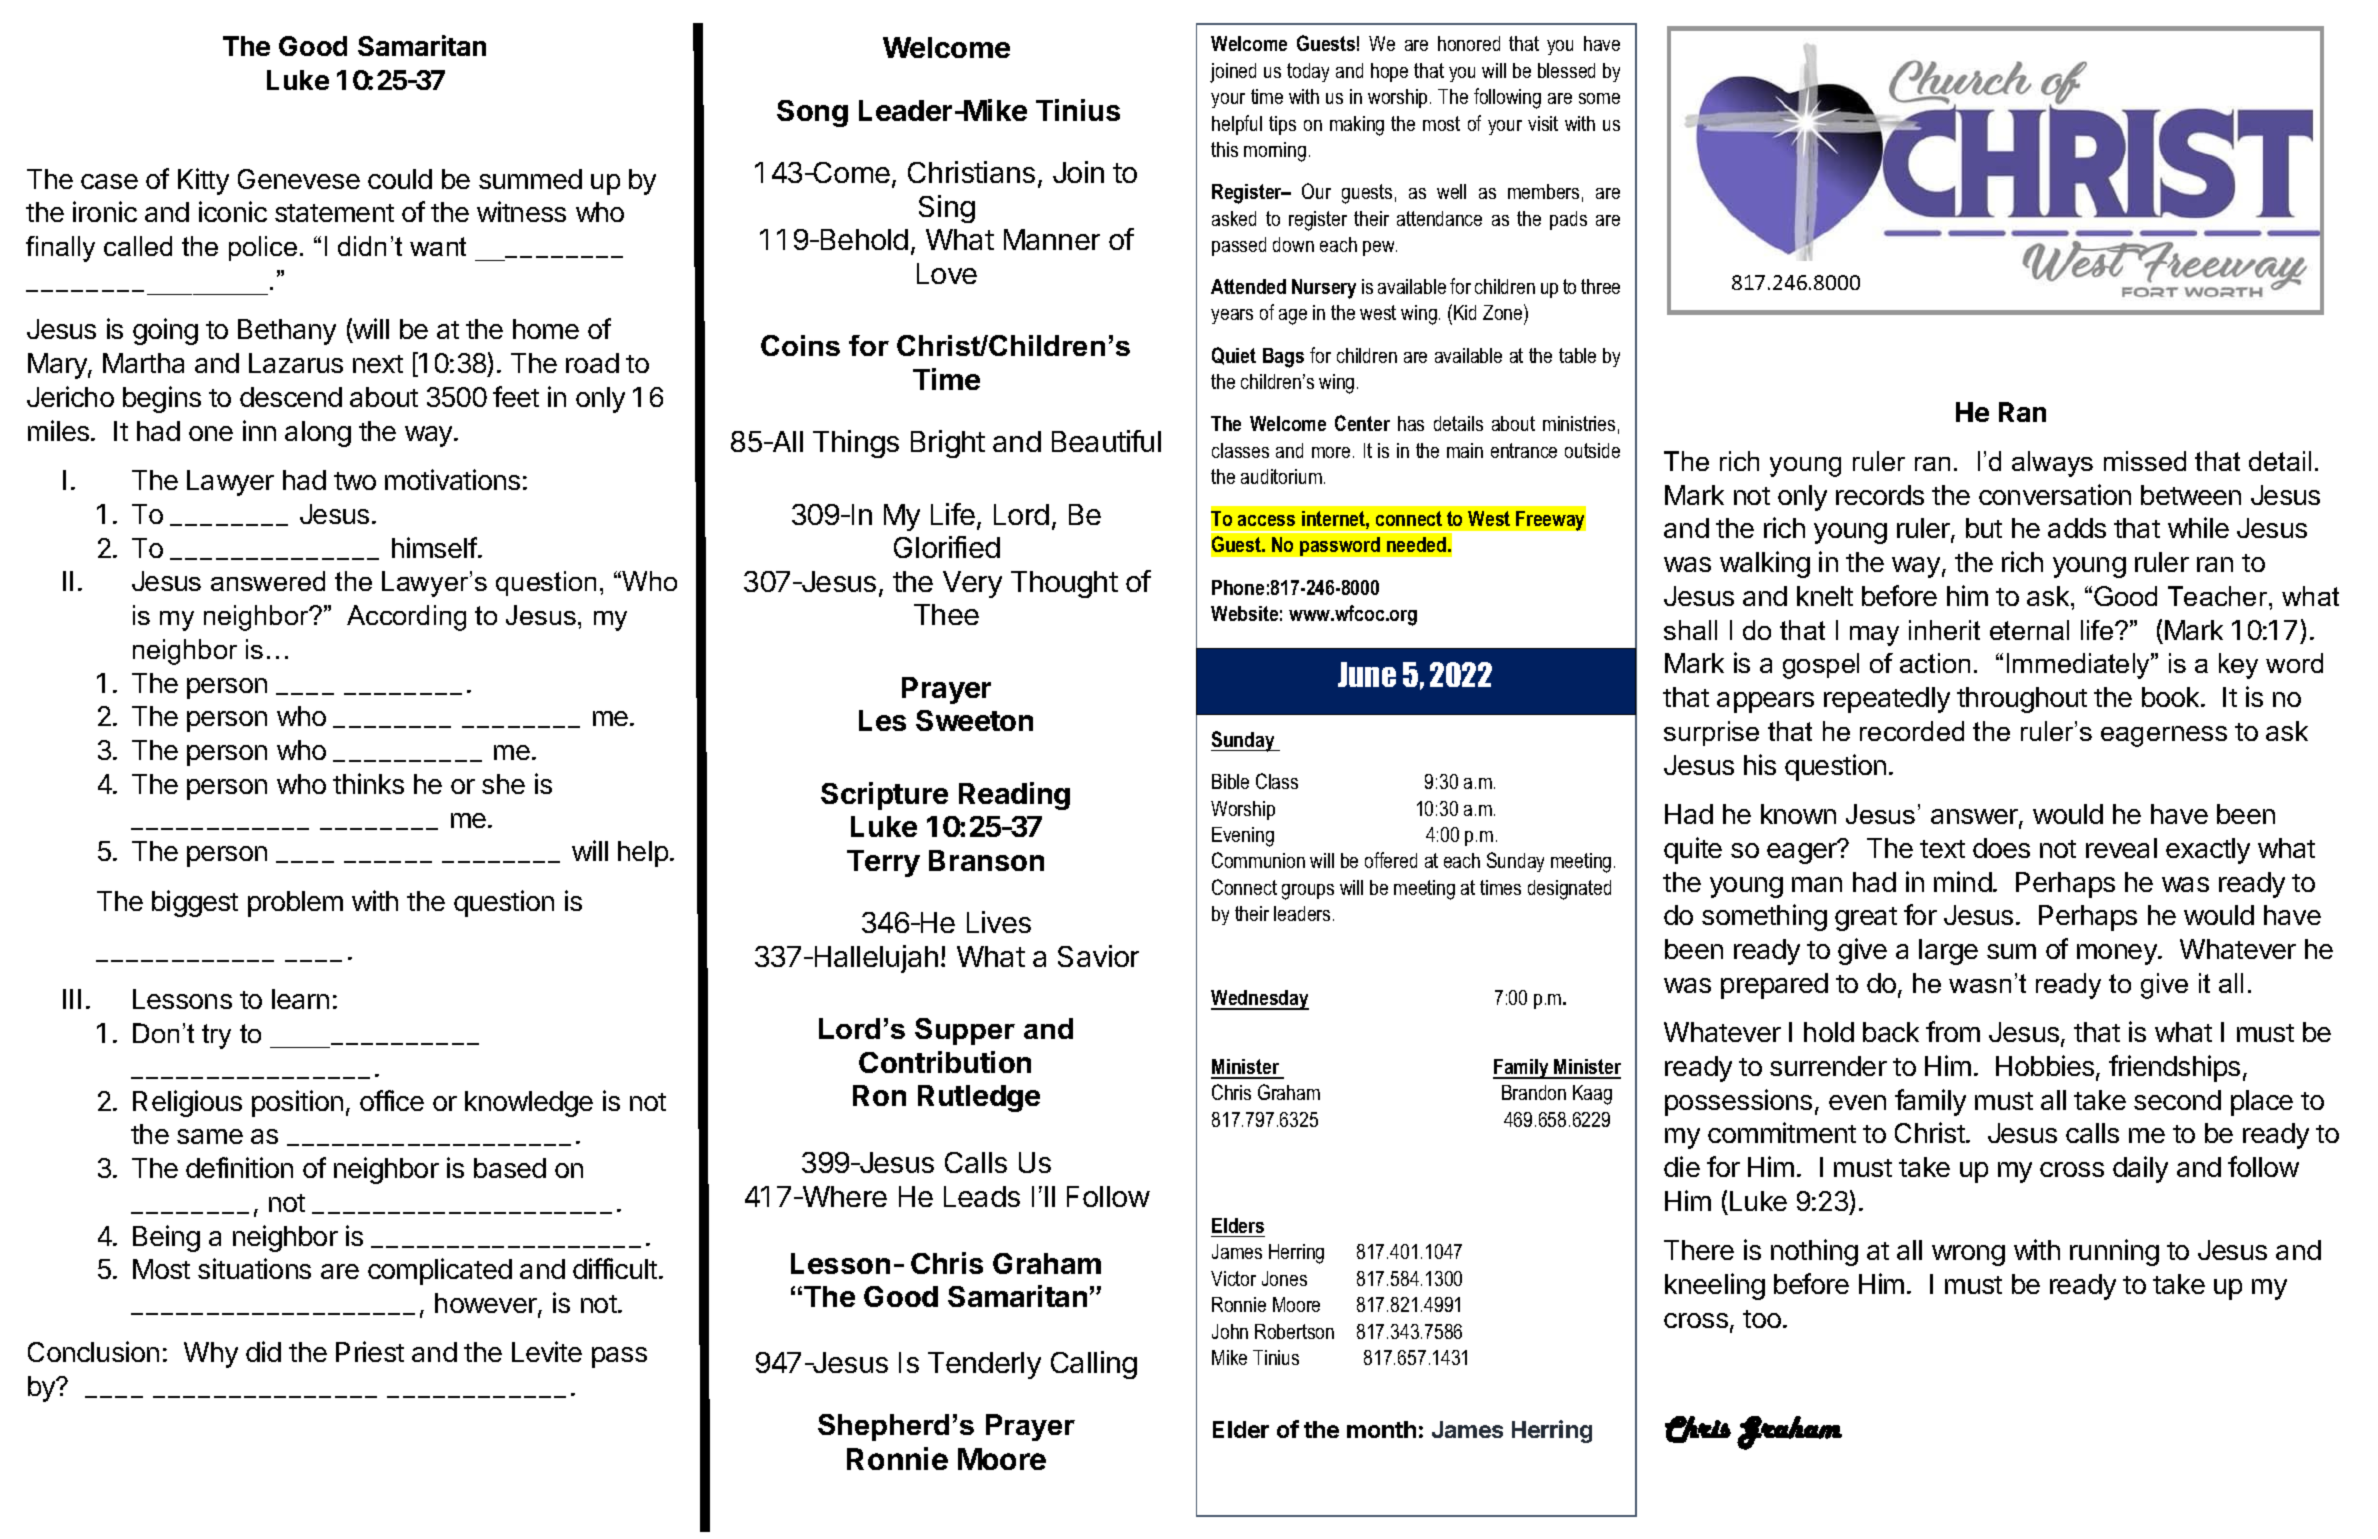  I want to click on recorded, so click(1912, 731).
